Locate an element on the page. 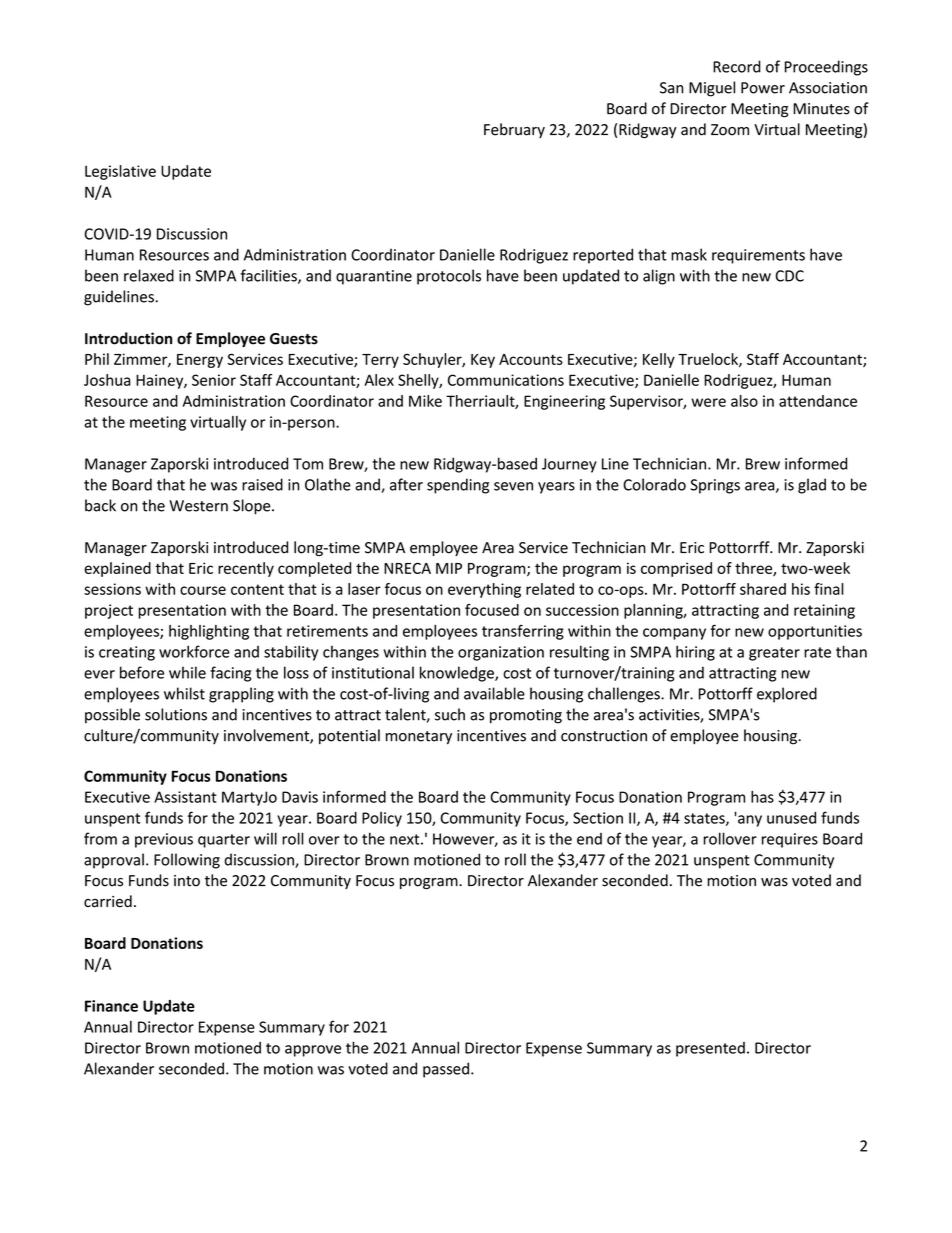  passed is located at coordinates (446, 1070).
